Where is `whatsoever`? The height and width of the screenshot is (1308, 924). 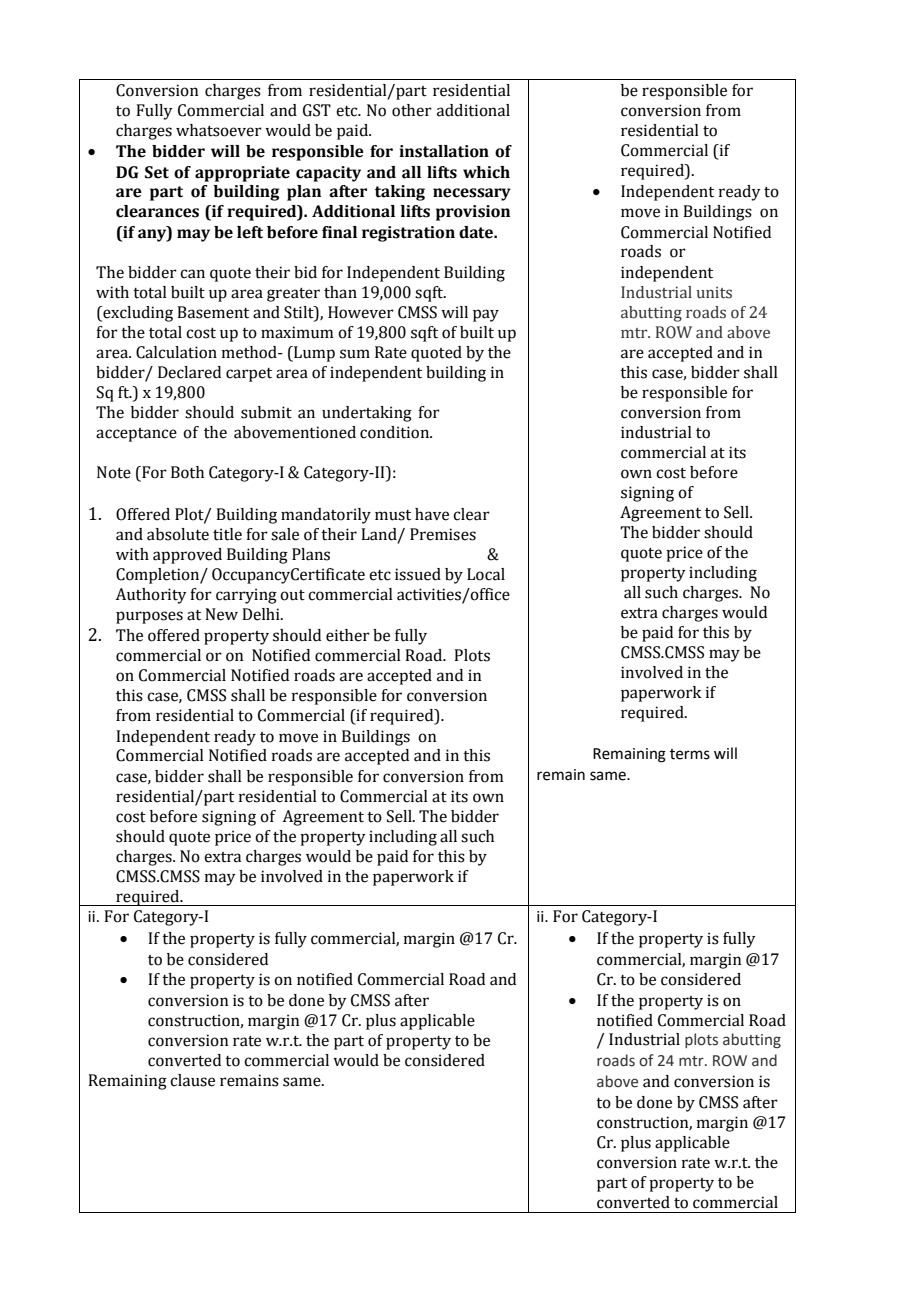 whatsoever is located at coordinates (219, 130).
